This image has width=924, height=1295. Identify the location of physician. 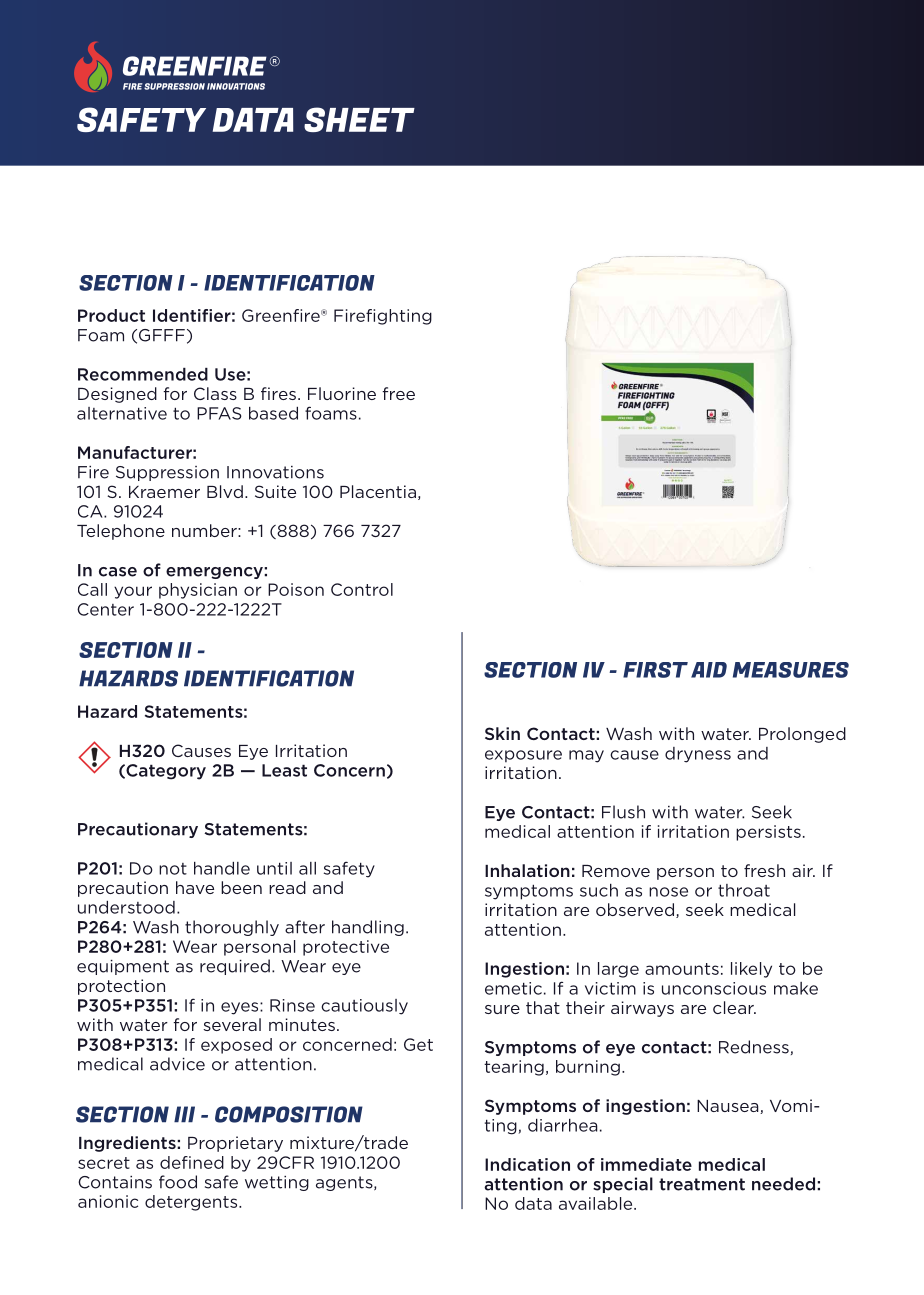
(198, 591).
